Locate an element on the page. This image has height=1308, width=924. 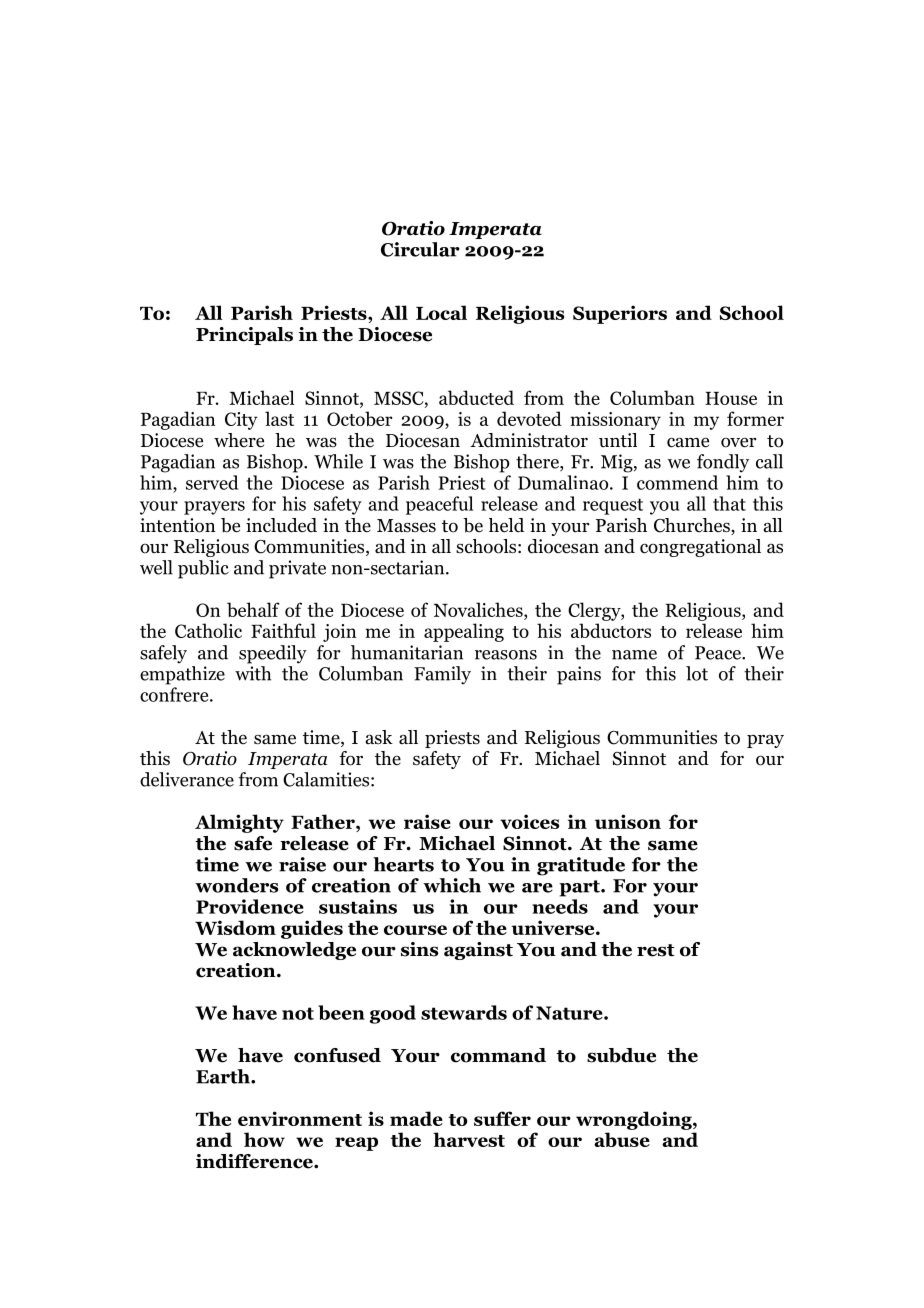
Principals is located at coordinates (244, 336).
